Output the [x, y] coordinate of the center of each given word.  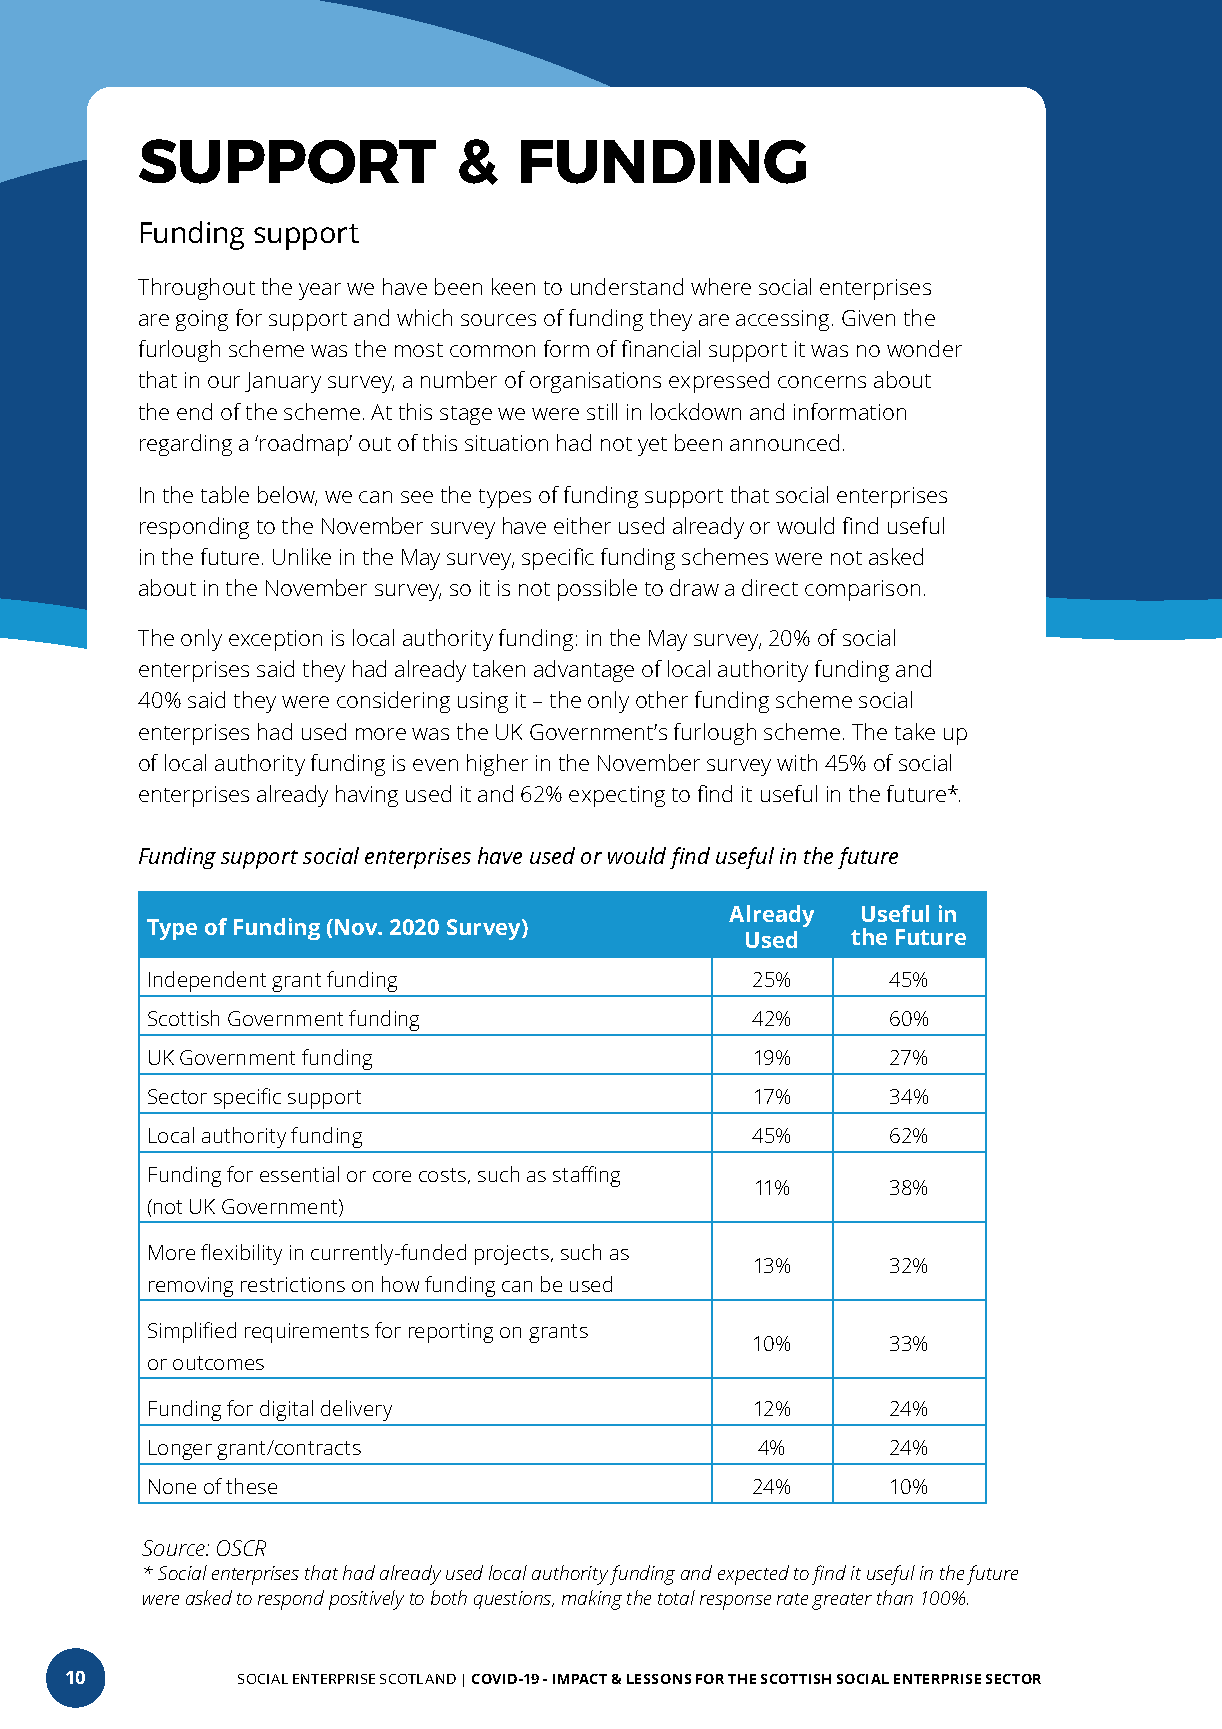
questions [514, 1600]
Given [868, 318]
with [797, 762]
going [202, 320]
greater [842, 1601]
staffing [586, 1176]
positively [366, 1600]
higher [497, 765]
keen [513, 286]
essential [299, 1174]
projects [512, 1255]
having [367, 796]
